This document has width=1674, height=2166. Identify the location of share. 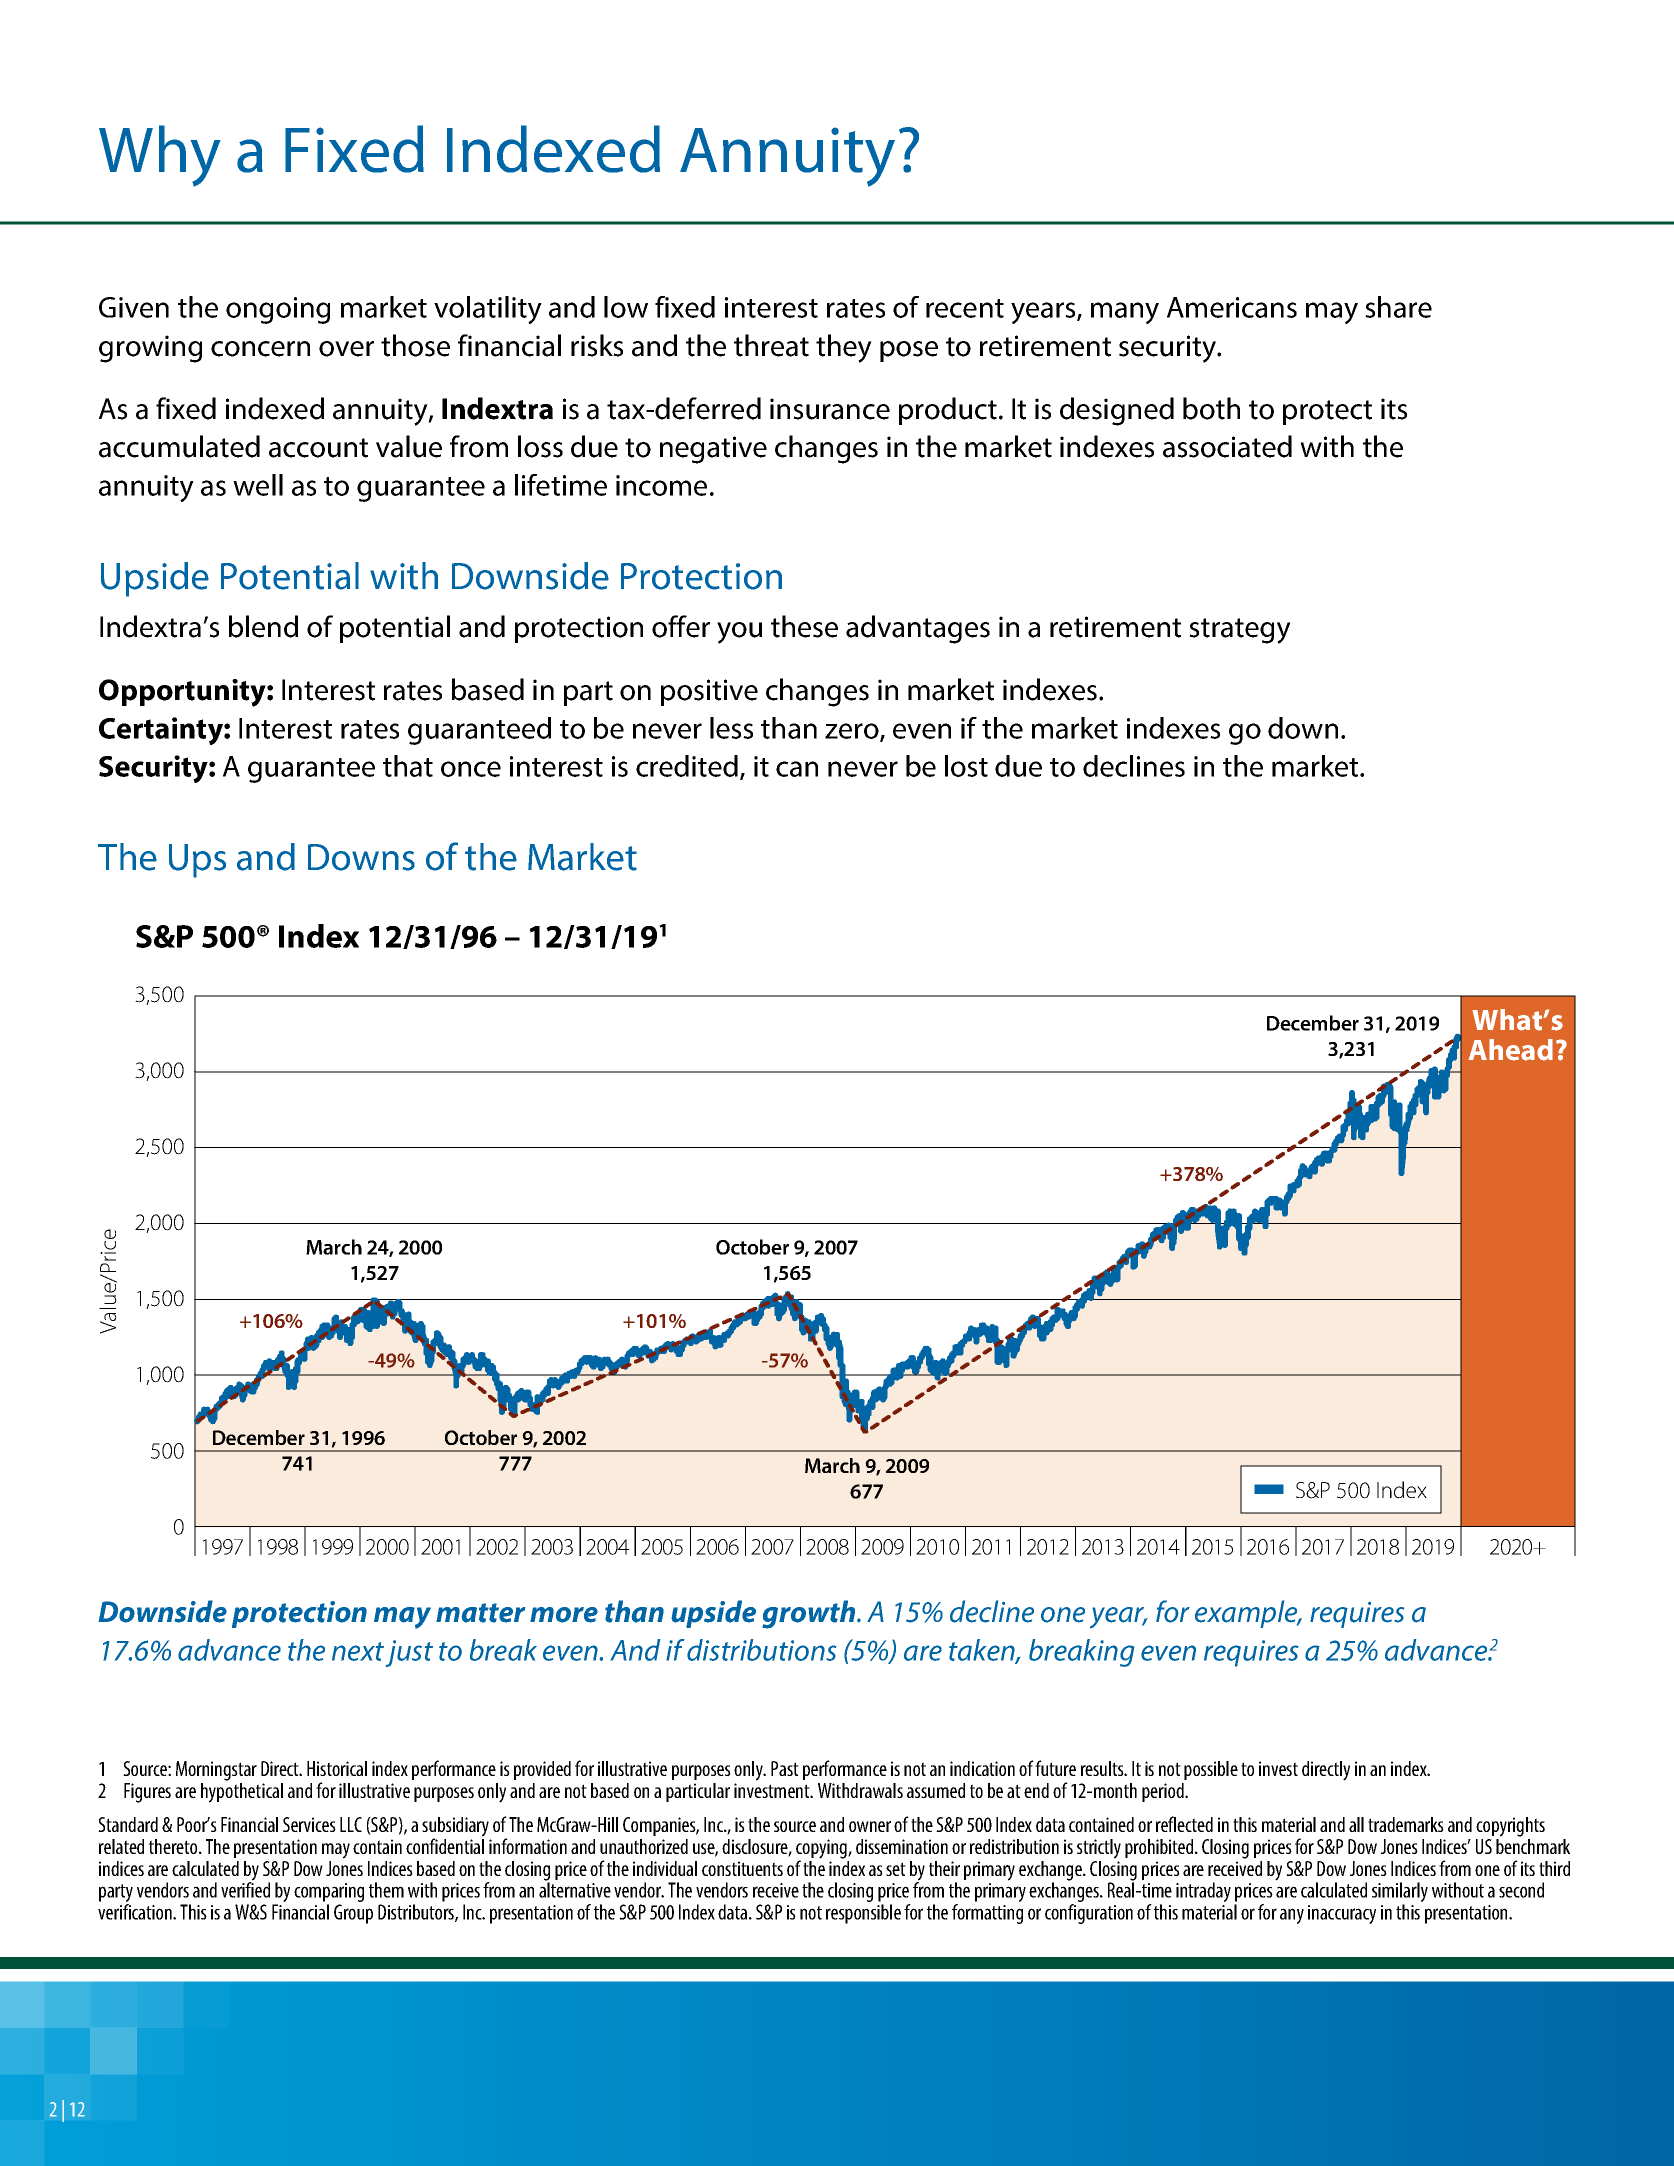
(1398, 307).
